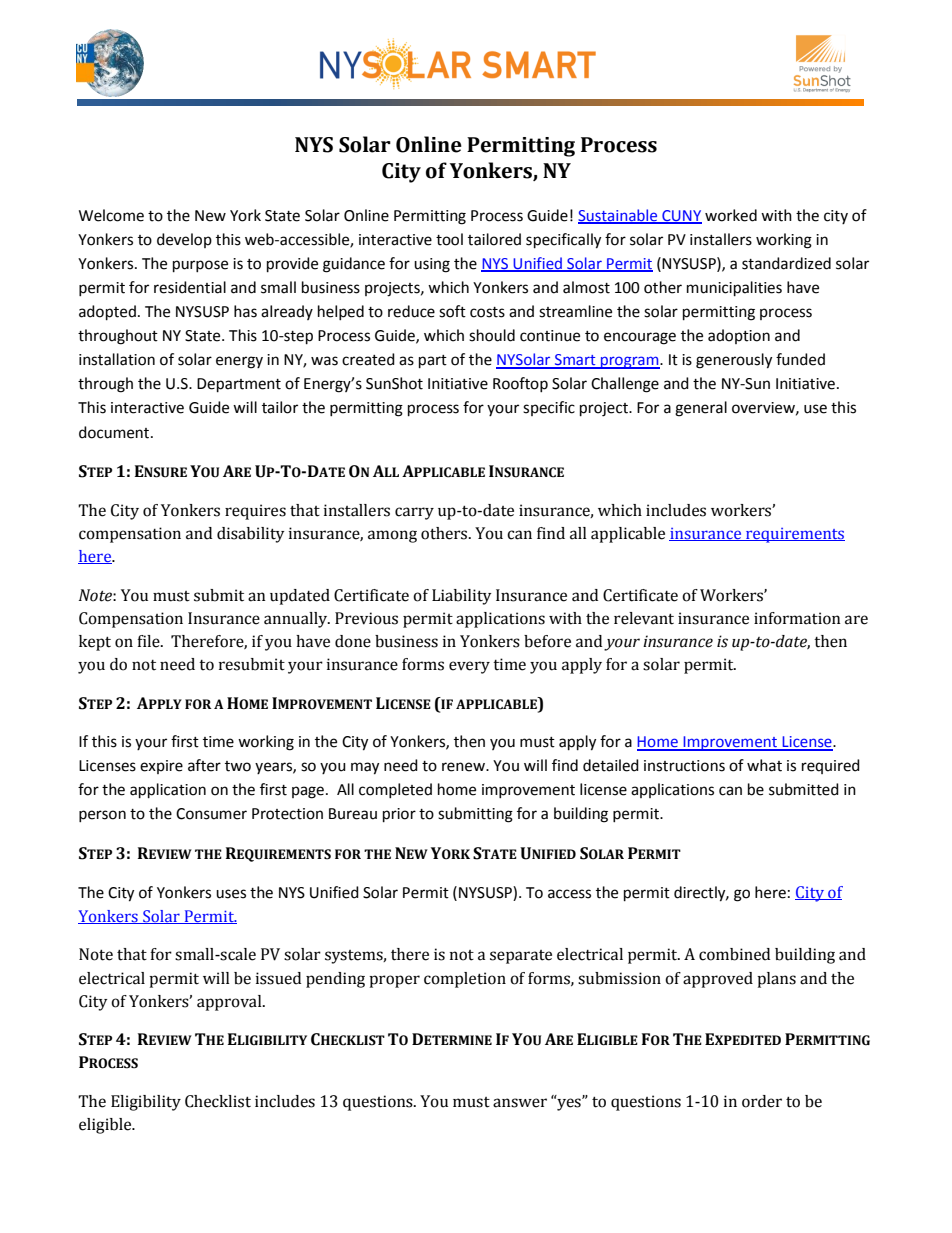  What do you see at coordinates (449, 239) in the screenshot?
I see `tool` at bounding box center [449, 239].
